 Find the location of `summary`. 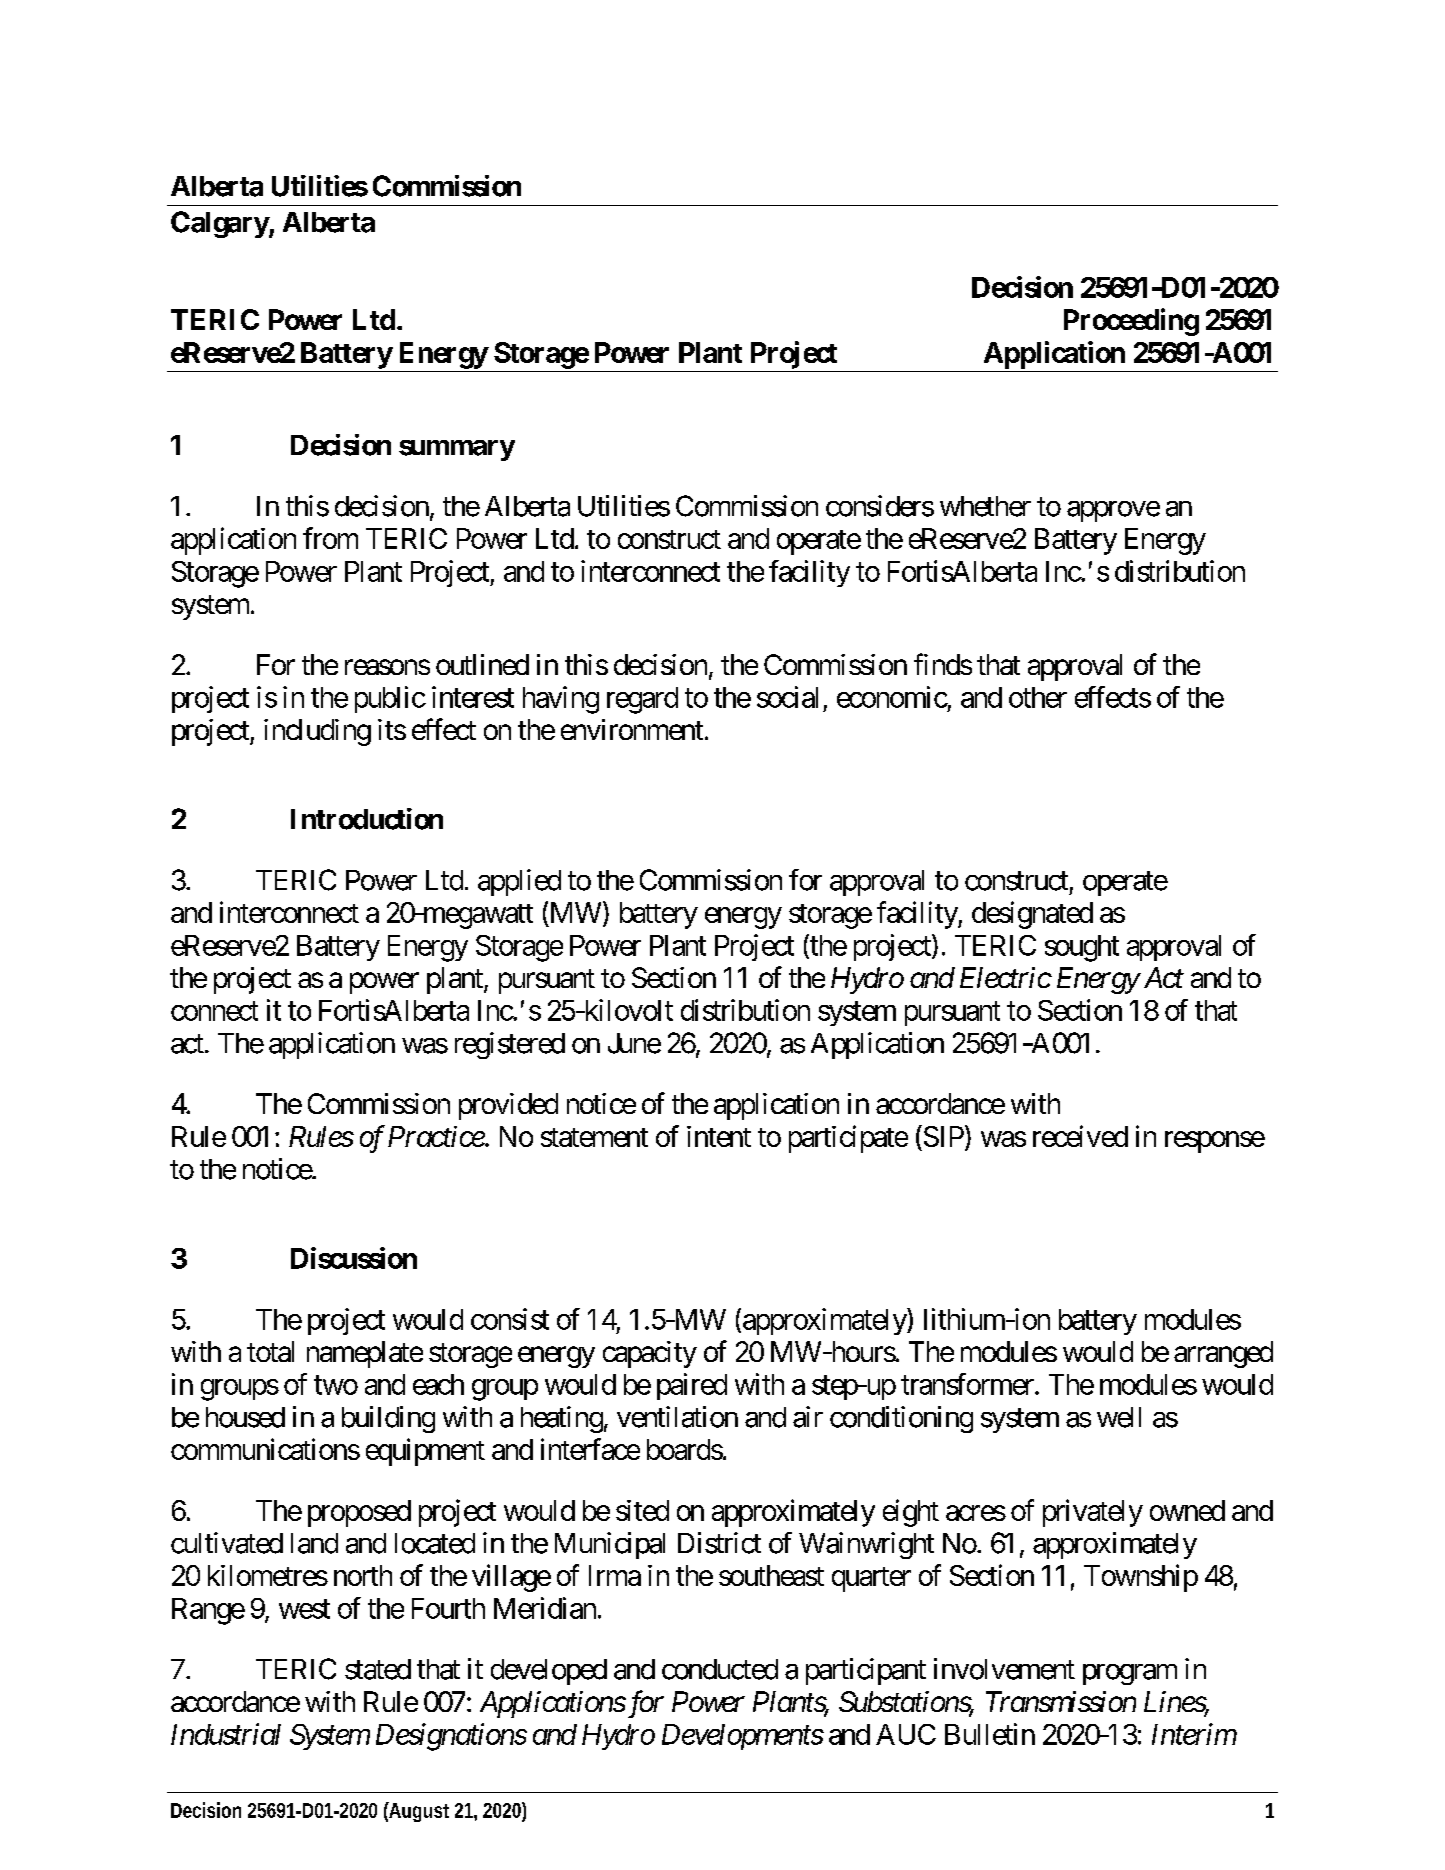

summary is located at coordinates (457, 450).
